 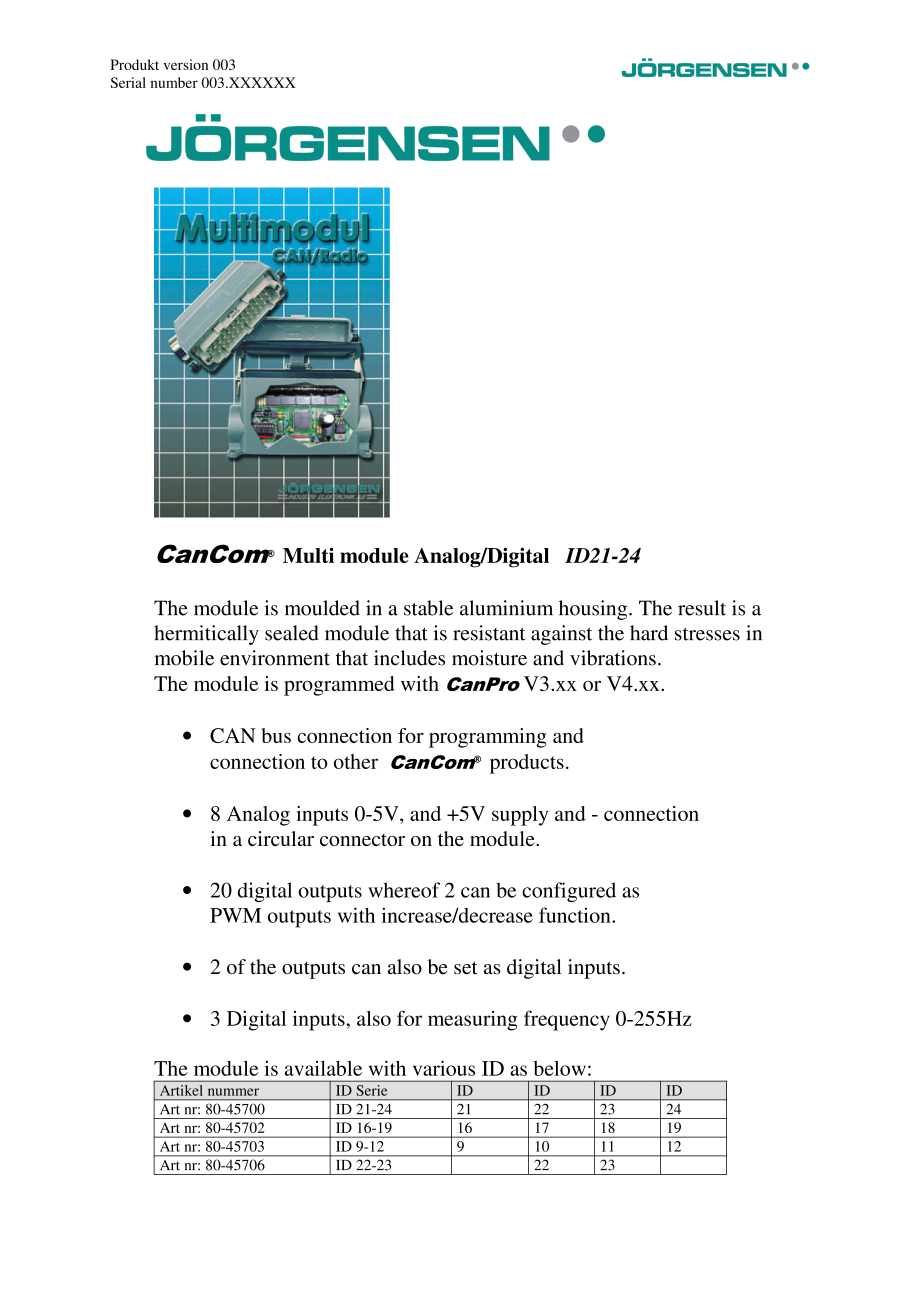 What do you see at coordinates (233, 1092) in the screenshot?
I see `nummer` at bounding box center [233, 1092].
